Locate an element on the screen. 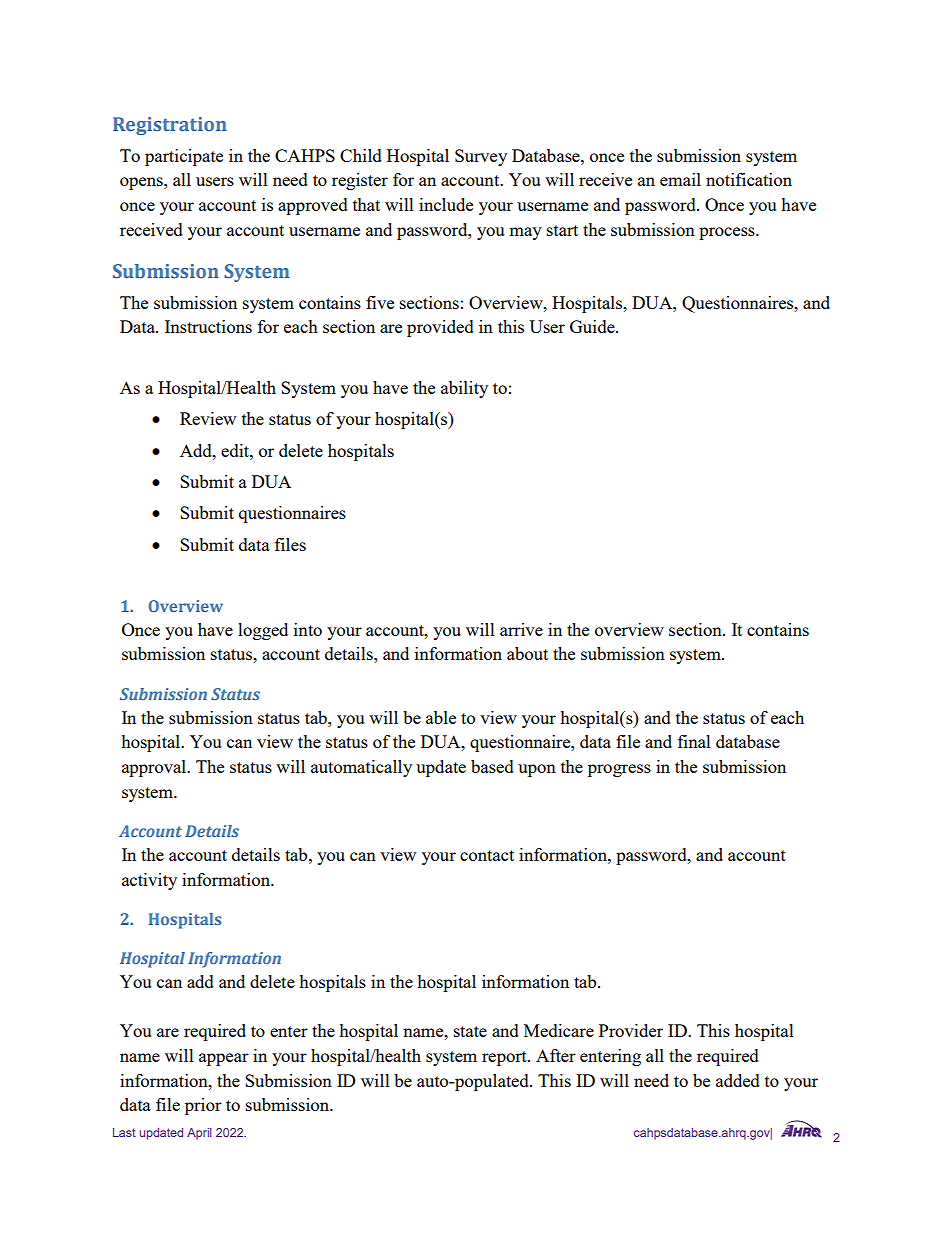  Instructions is located at coordinates (208, 326).
